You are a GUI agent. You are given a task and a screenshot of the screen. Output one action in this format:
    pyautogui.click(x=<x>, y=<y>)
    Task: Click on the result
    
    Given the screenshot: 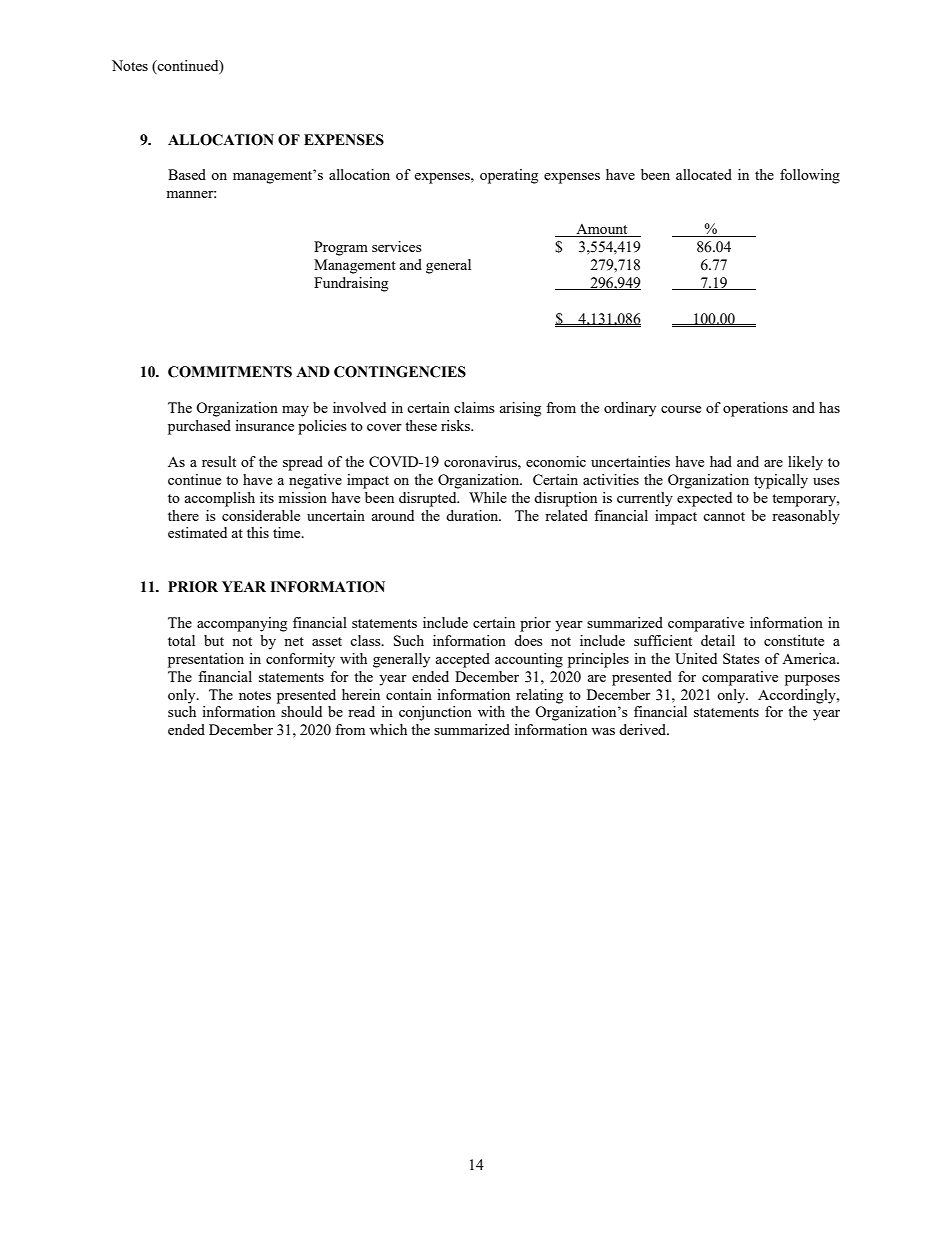 What is the action you would take?
    pyautogui.click(x=219, y=461)
